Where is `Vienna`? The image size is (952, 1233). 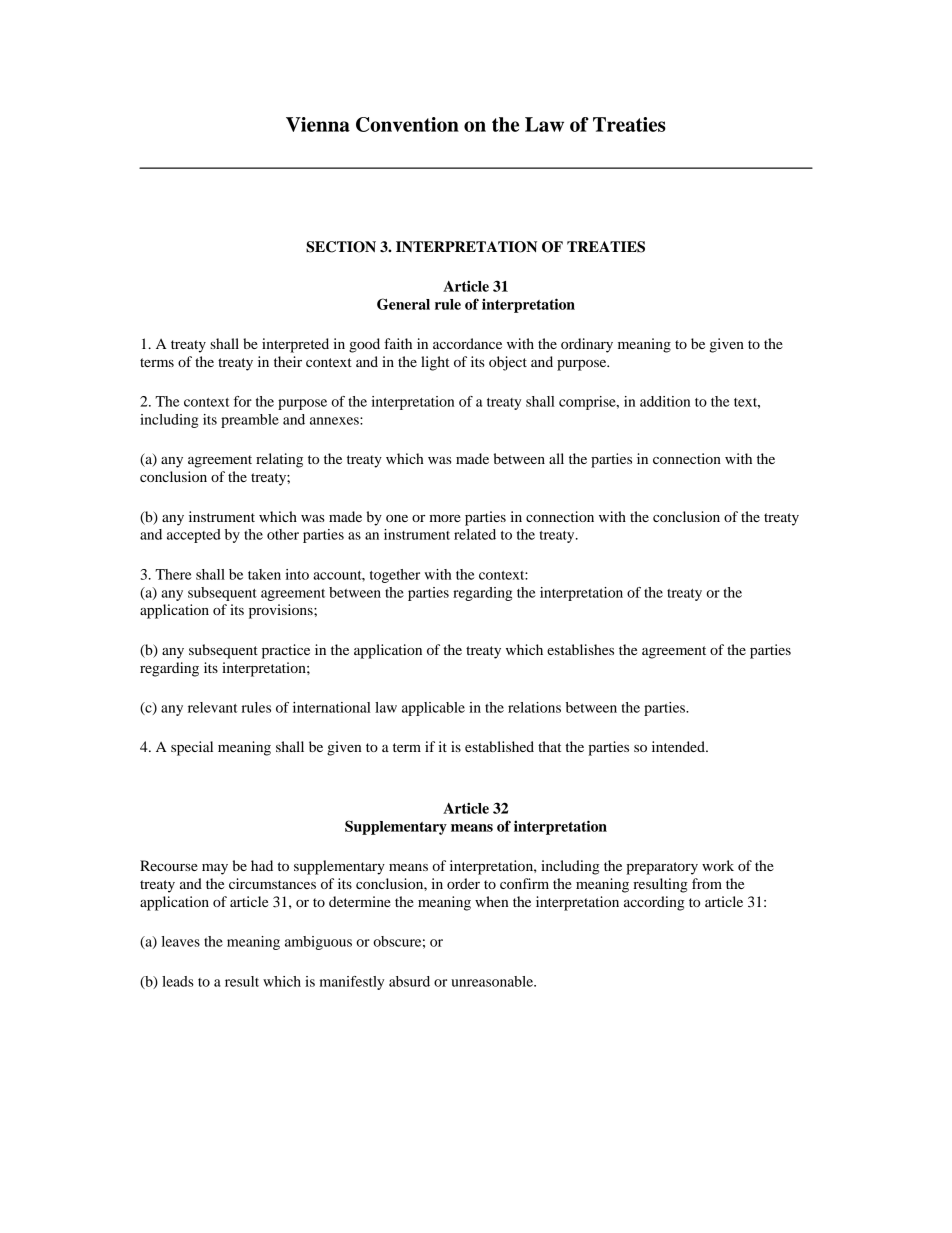 Vienna is located at coordinates (318, 124).
